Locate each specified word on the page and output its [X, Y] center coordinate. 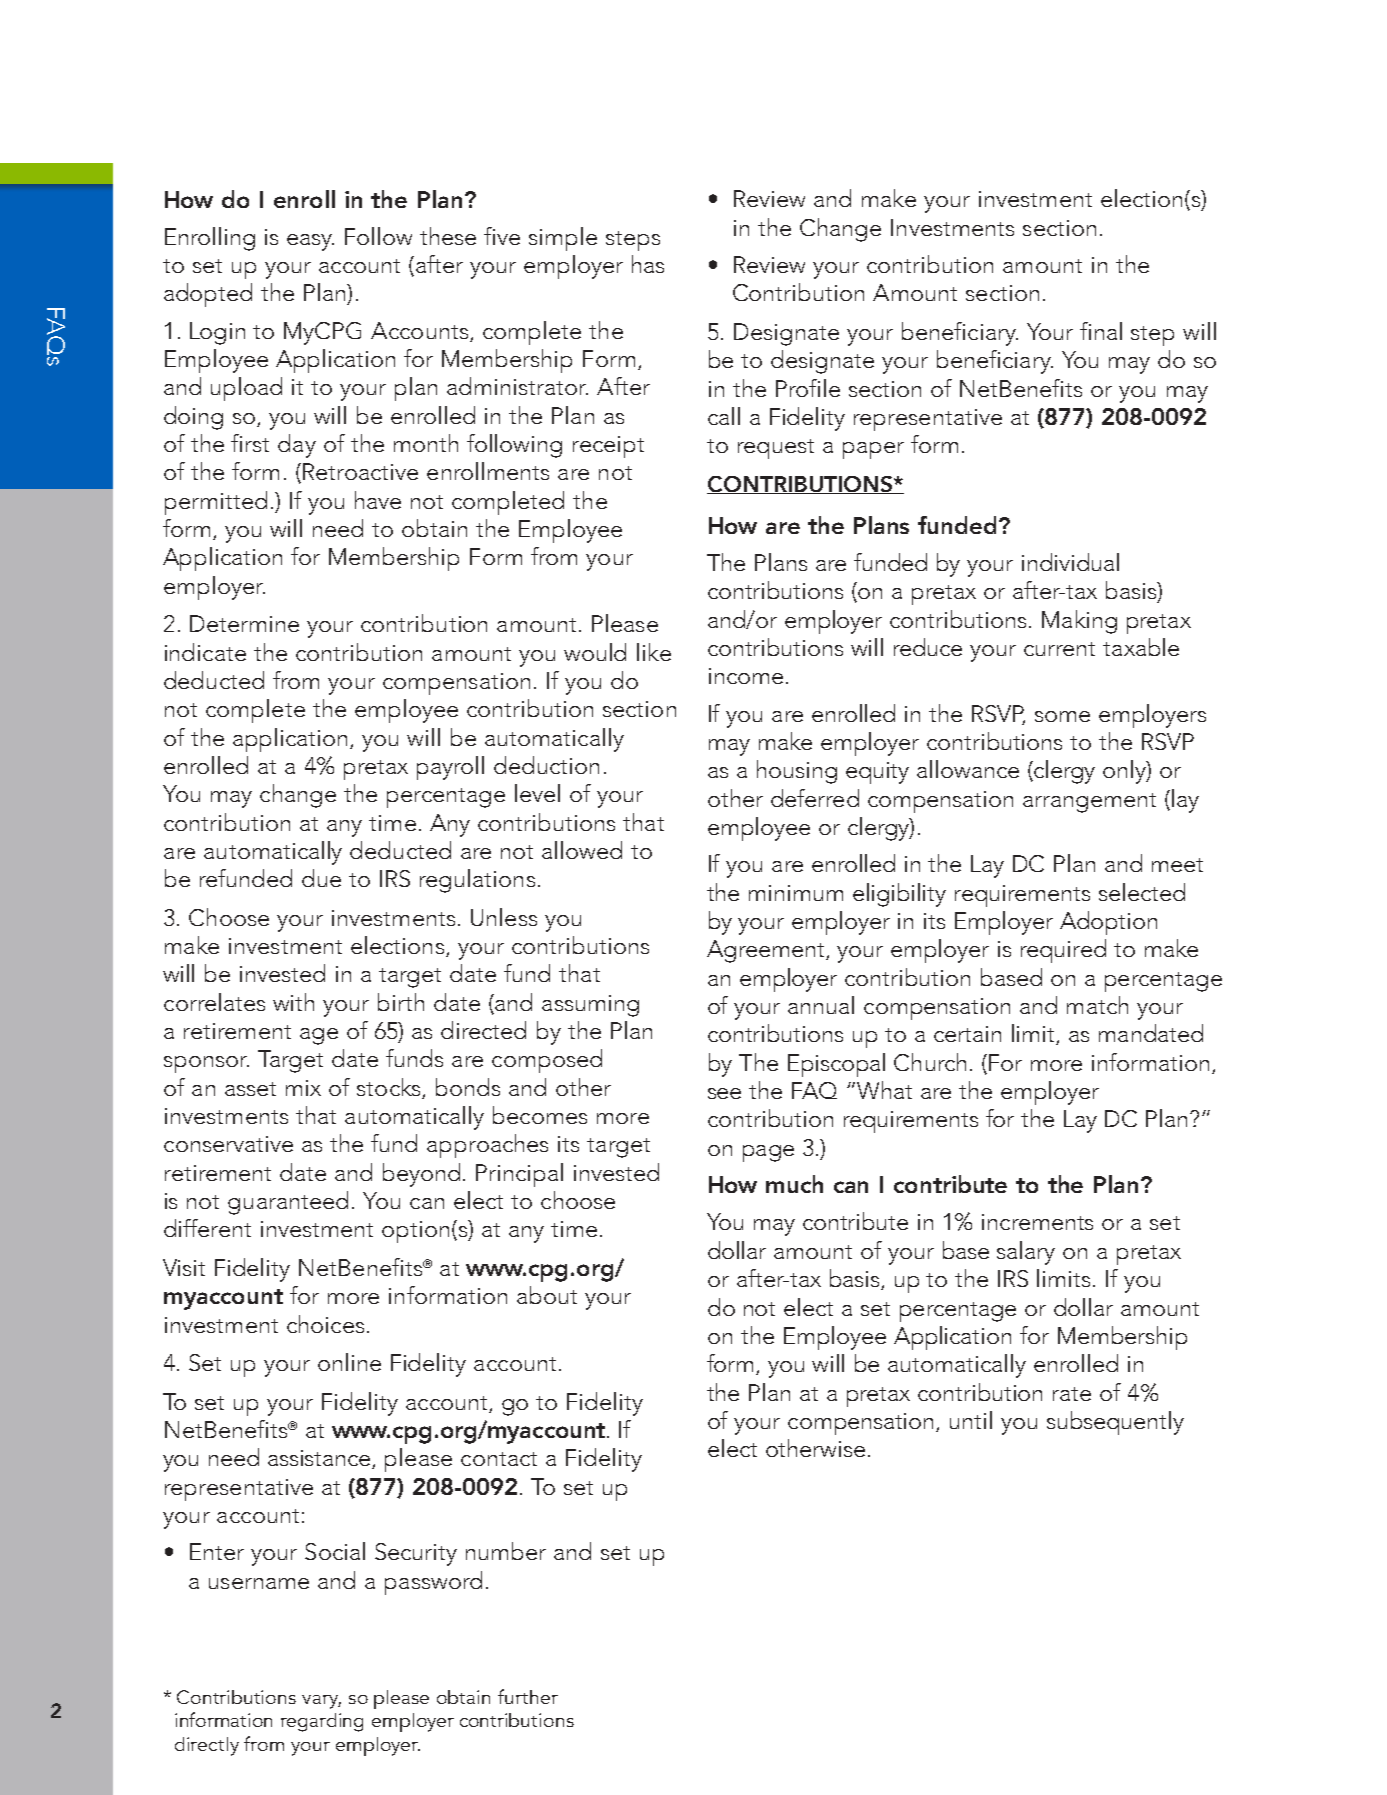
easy [310, 242]
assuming [590, 1006]
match [1097, 1005]
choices [325, 1324]
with [293, 1002]
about [547, 1295]
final [1101, 331]
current [1059, 649]
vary [321, 1702]
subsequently [1115, 1423]
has [648, 264]
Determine [244, 623]
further [528, 1696]
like [654, 652]
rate [1072, 1394]
